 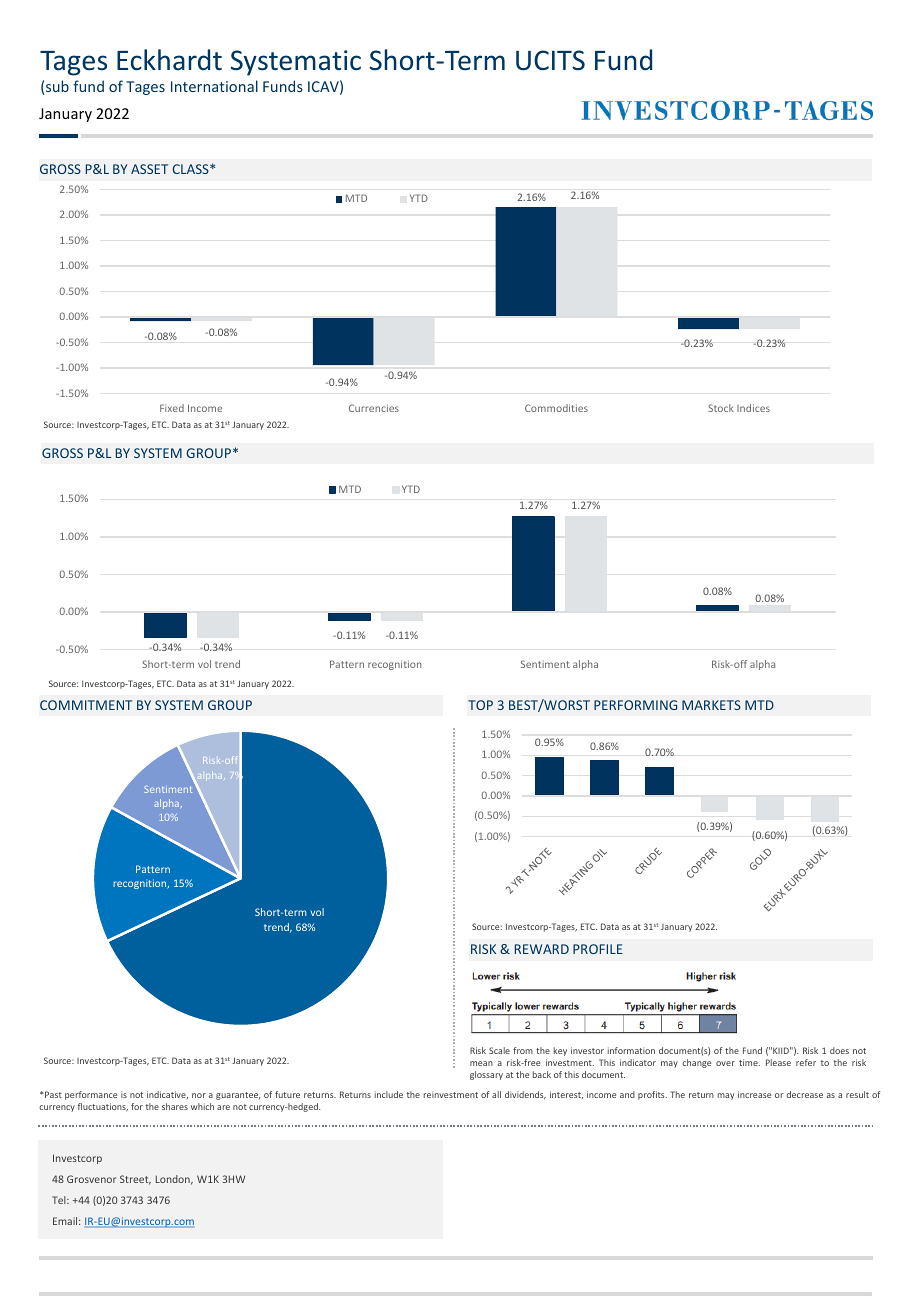 What do you see at coordinates (753, 408) in the screenshot?
I see `Indices` at bounding box center [753, 408].
